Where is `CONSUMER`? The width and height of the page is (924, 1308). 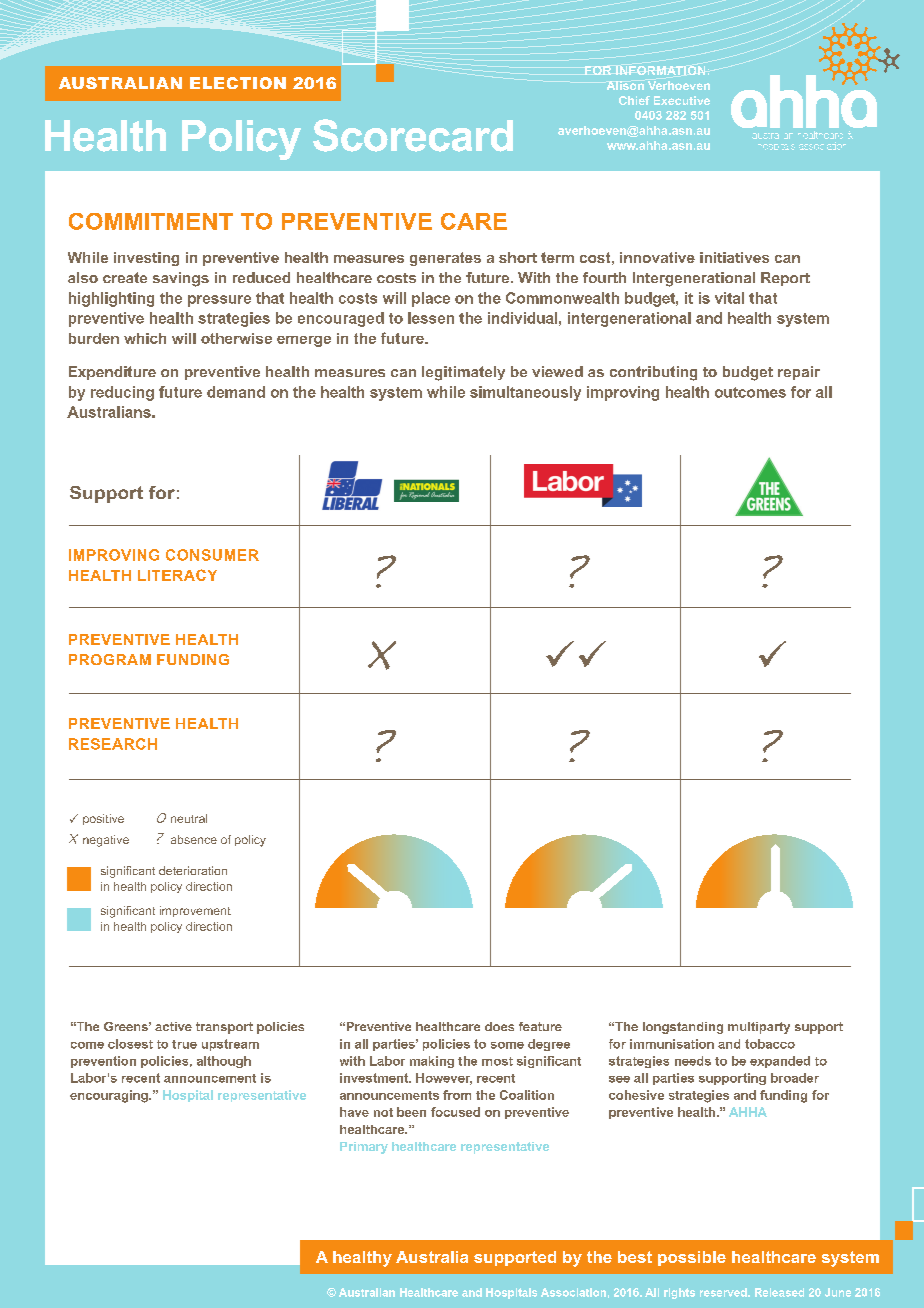
CONSUMER is located at coordinates (212, 555).
